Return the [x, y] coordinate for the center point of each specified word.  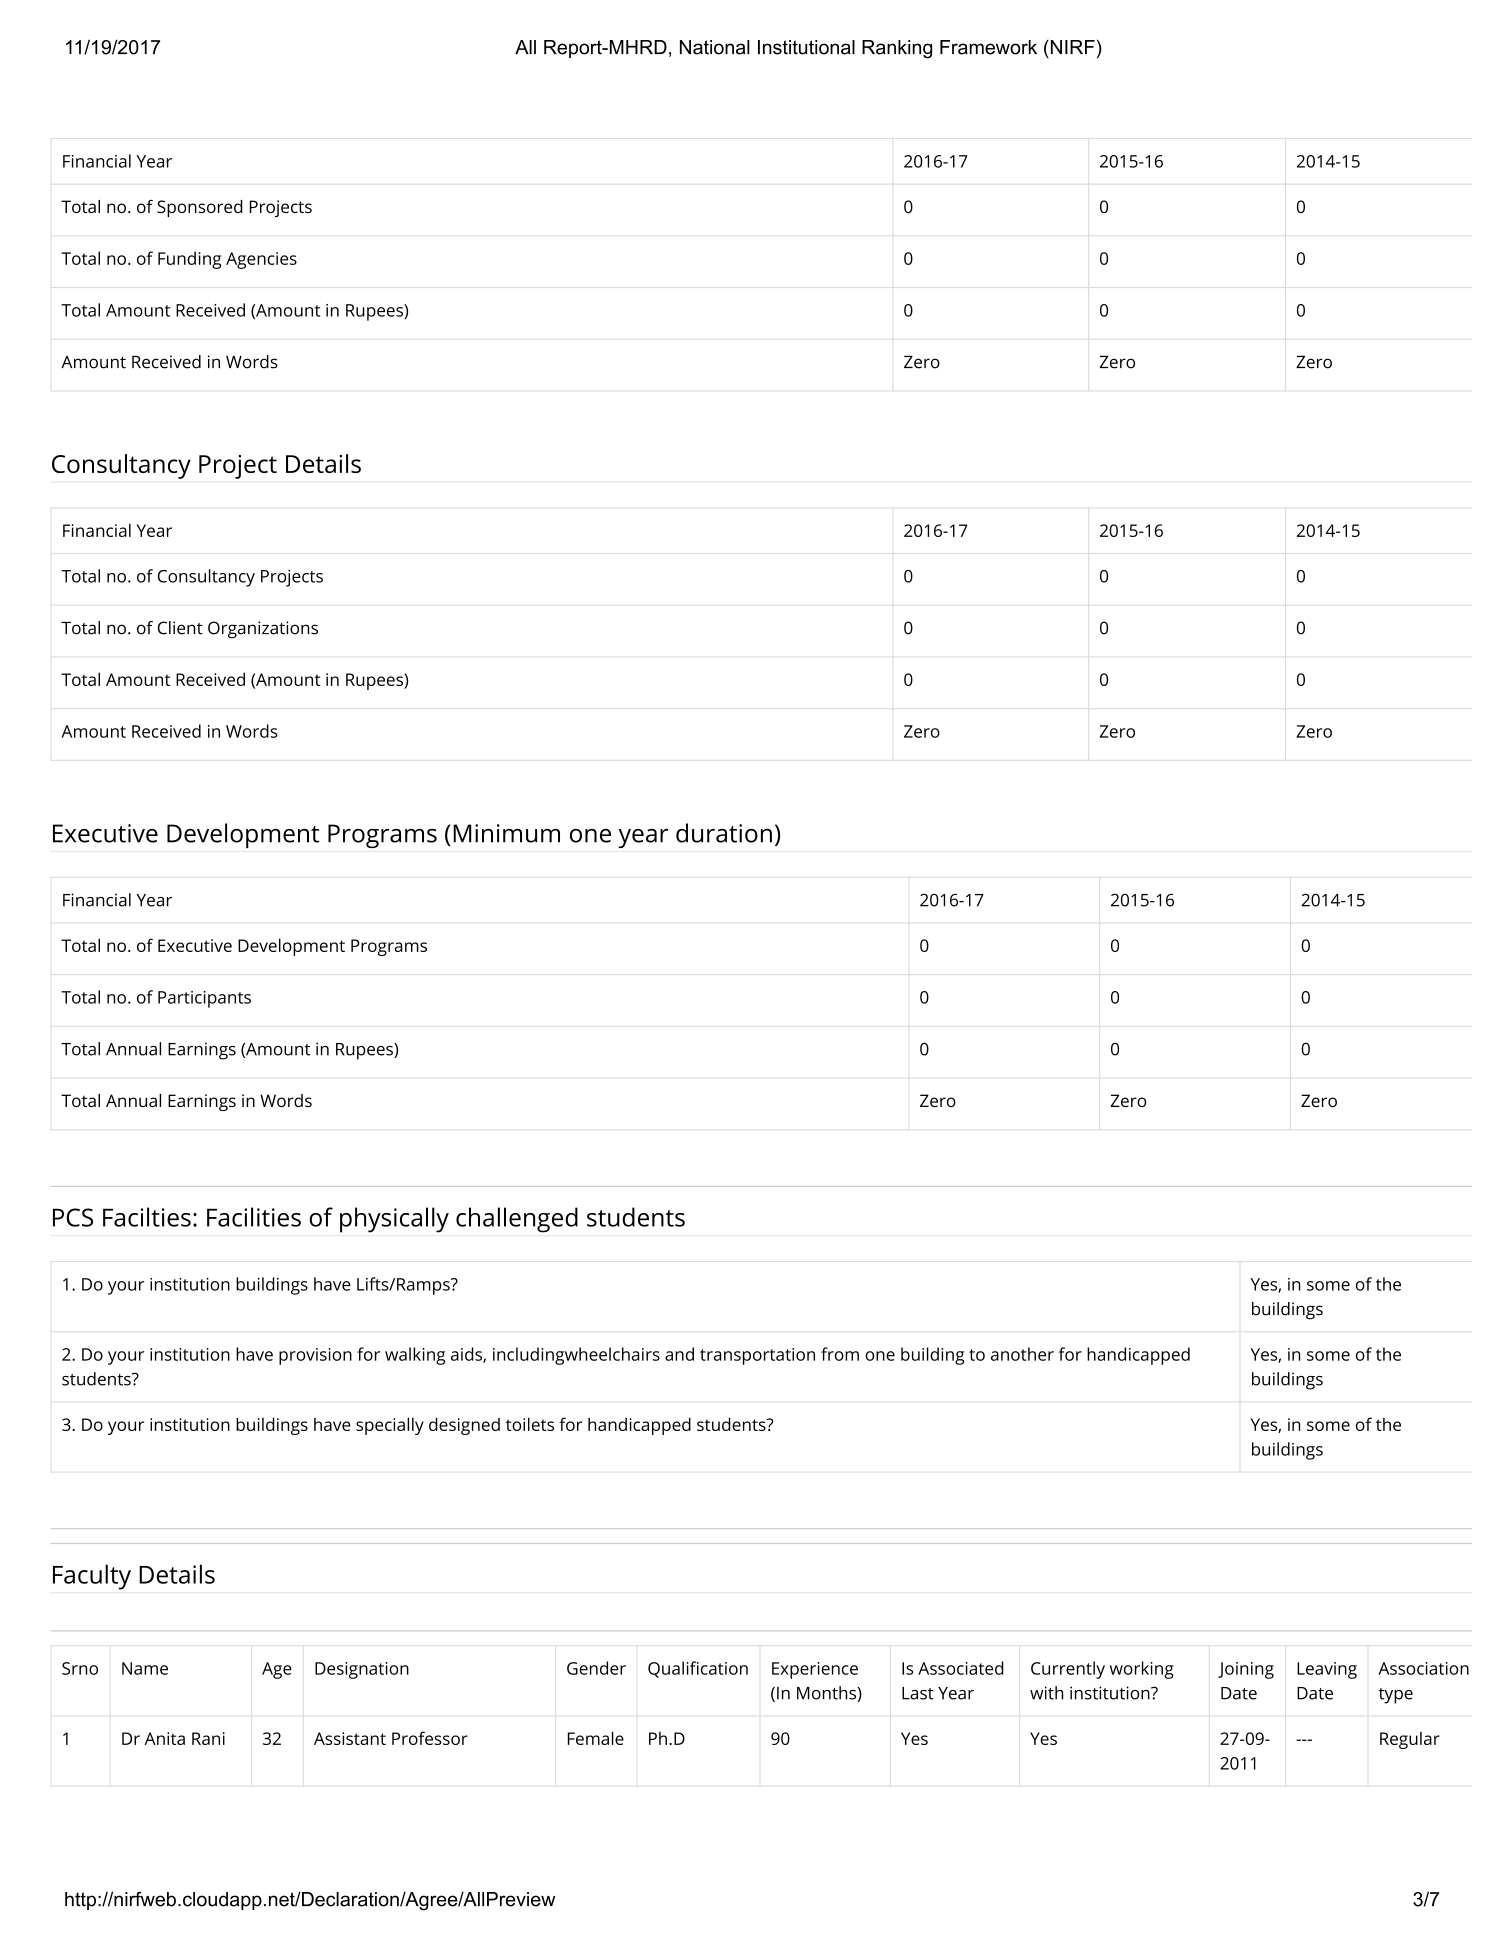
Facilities [254, 1217]
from [840, 1354]
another [1022, 1354]
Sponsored [200, 208]
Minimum [506, 833]
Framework [988, 47]
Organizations [263, 630]
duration [724, 833]
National [715, 47]
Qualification [698, 1669]
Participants [204, 999]
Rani [208, 1738]
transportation [757, 1356]
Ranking [897, 49]
